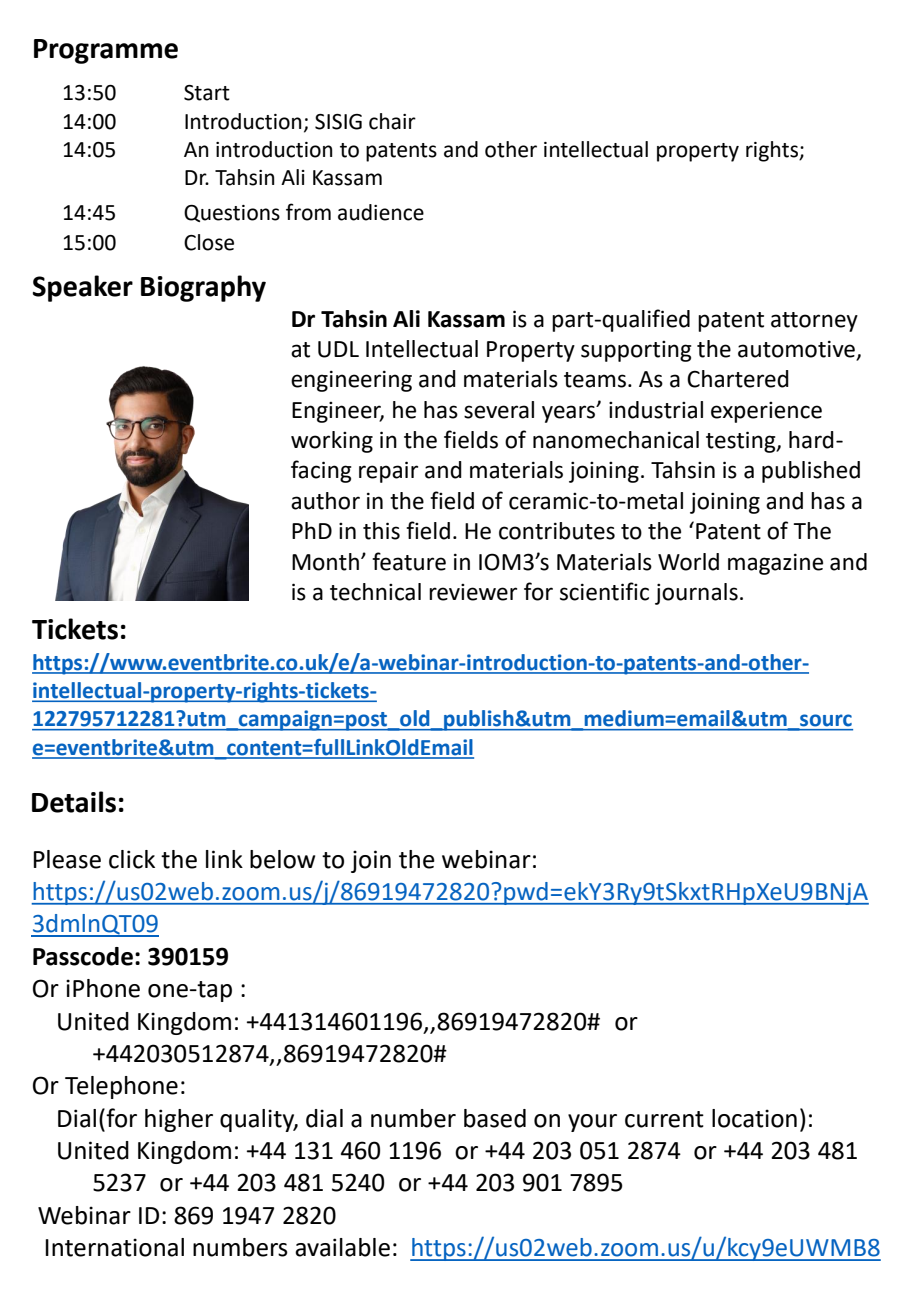  What do you see at coordinates (738, 379) in the document?
I see `Chartered` at bounding box center [738, 379].
